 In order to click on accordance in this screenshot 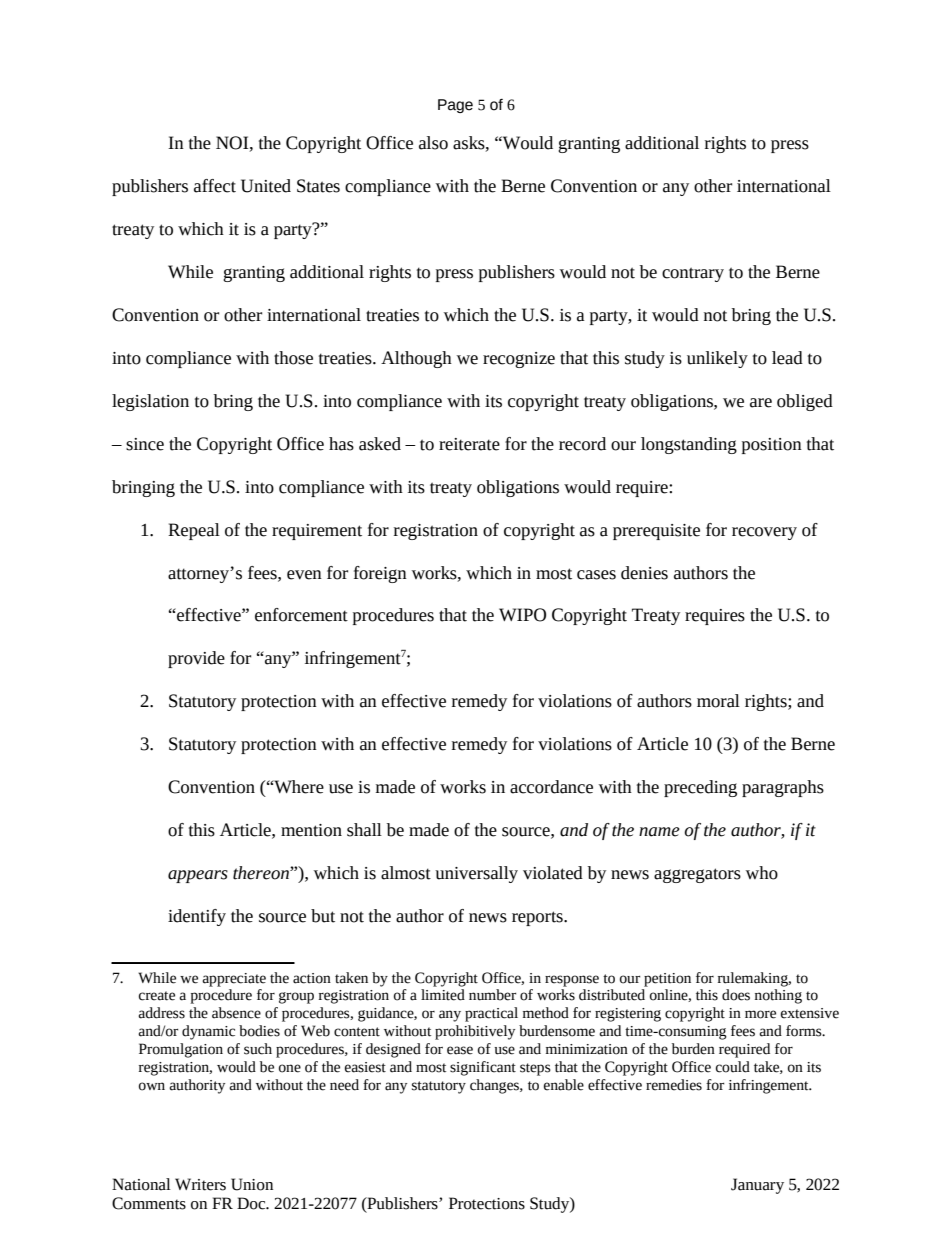, I will do `click(551, 787)`.
